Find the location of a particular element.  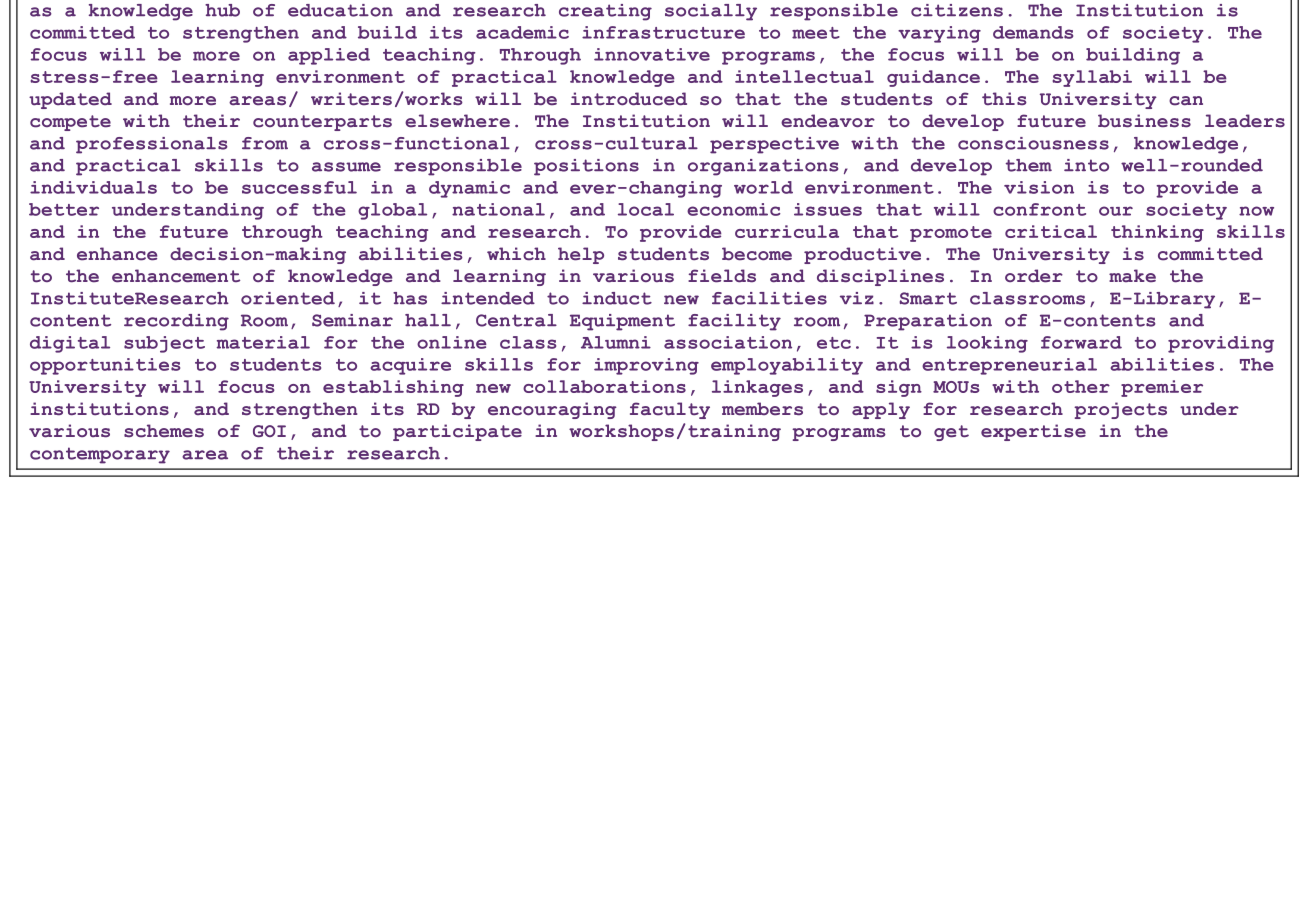

schemes is located at coordinates (164, 431).
